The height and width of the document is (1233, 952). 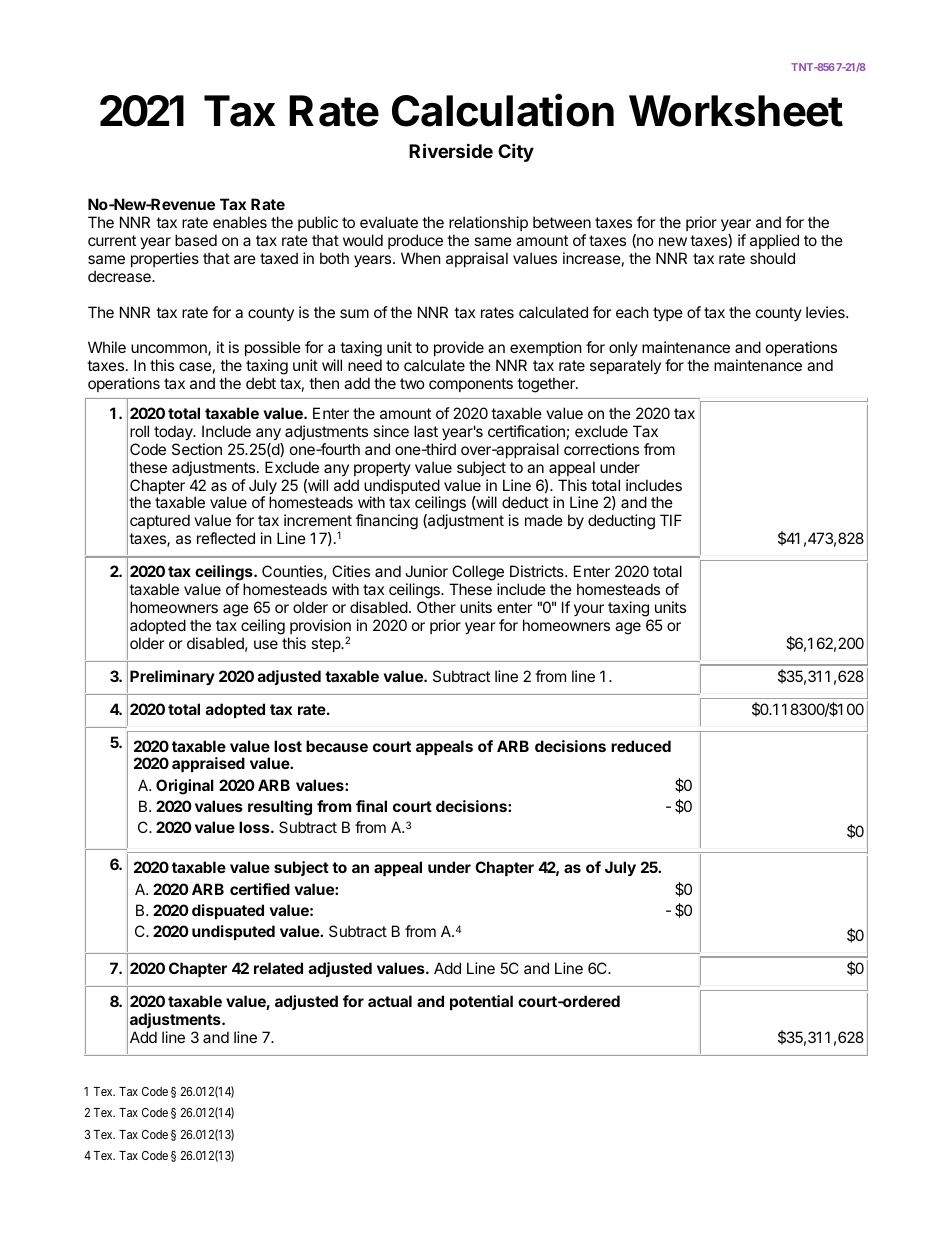 What do you see at coordinates (278, 968) in the document?
I see `related` at bounding box center [278, 968].
